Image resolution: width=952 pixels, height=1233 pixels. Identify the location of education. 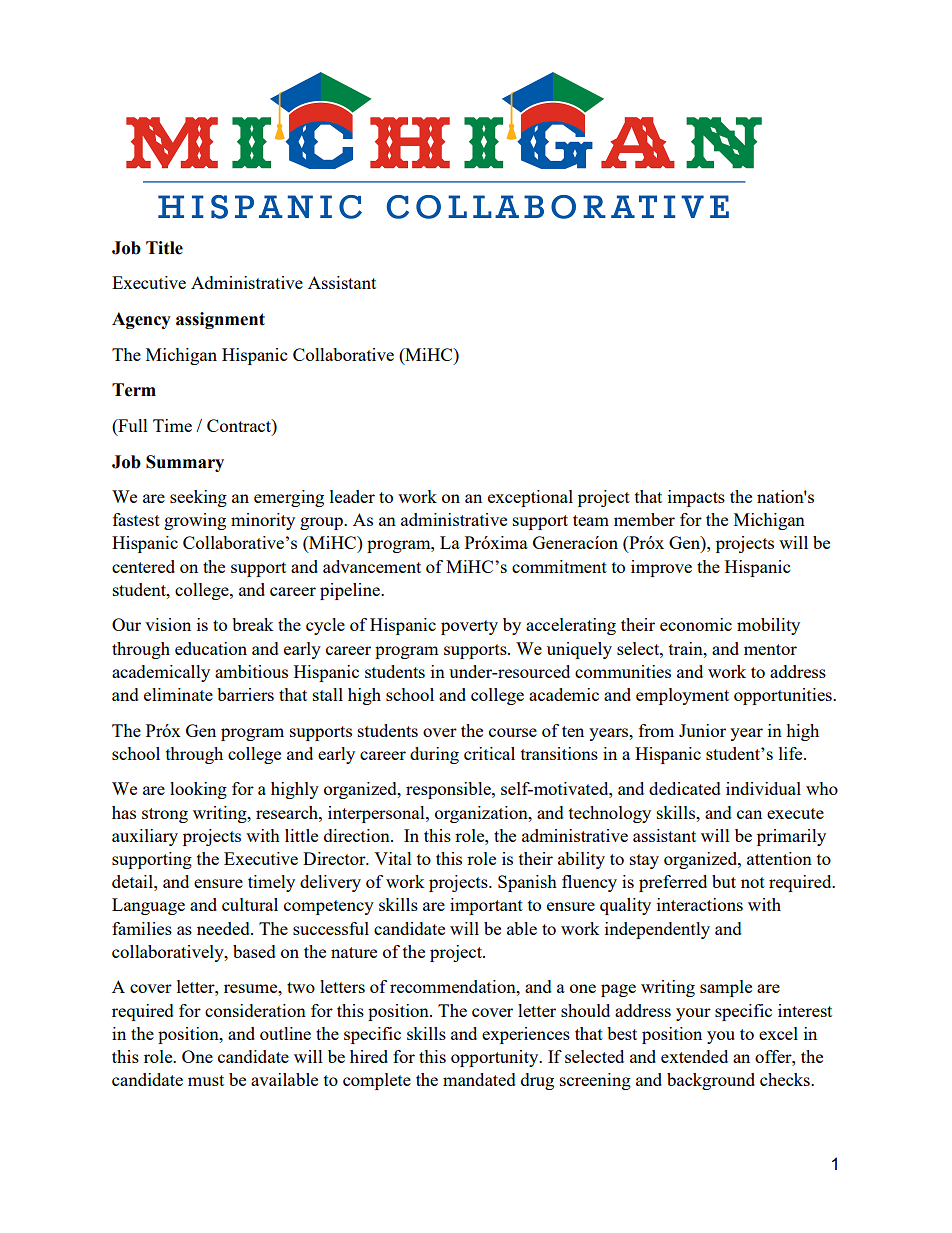
(211, 648).
